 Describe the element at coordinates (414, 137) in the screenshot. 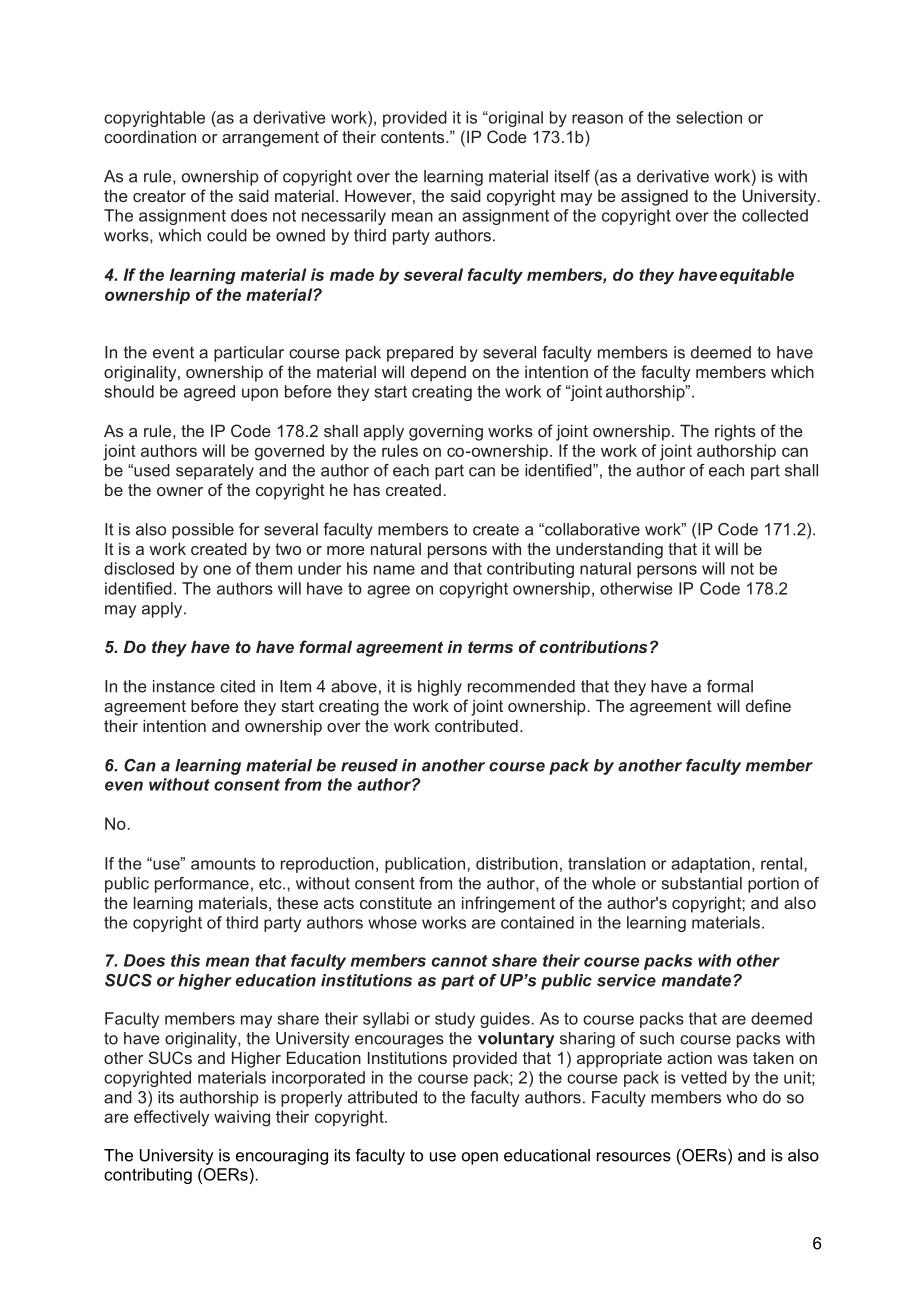

I see `contents` at that location.
